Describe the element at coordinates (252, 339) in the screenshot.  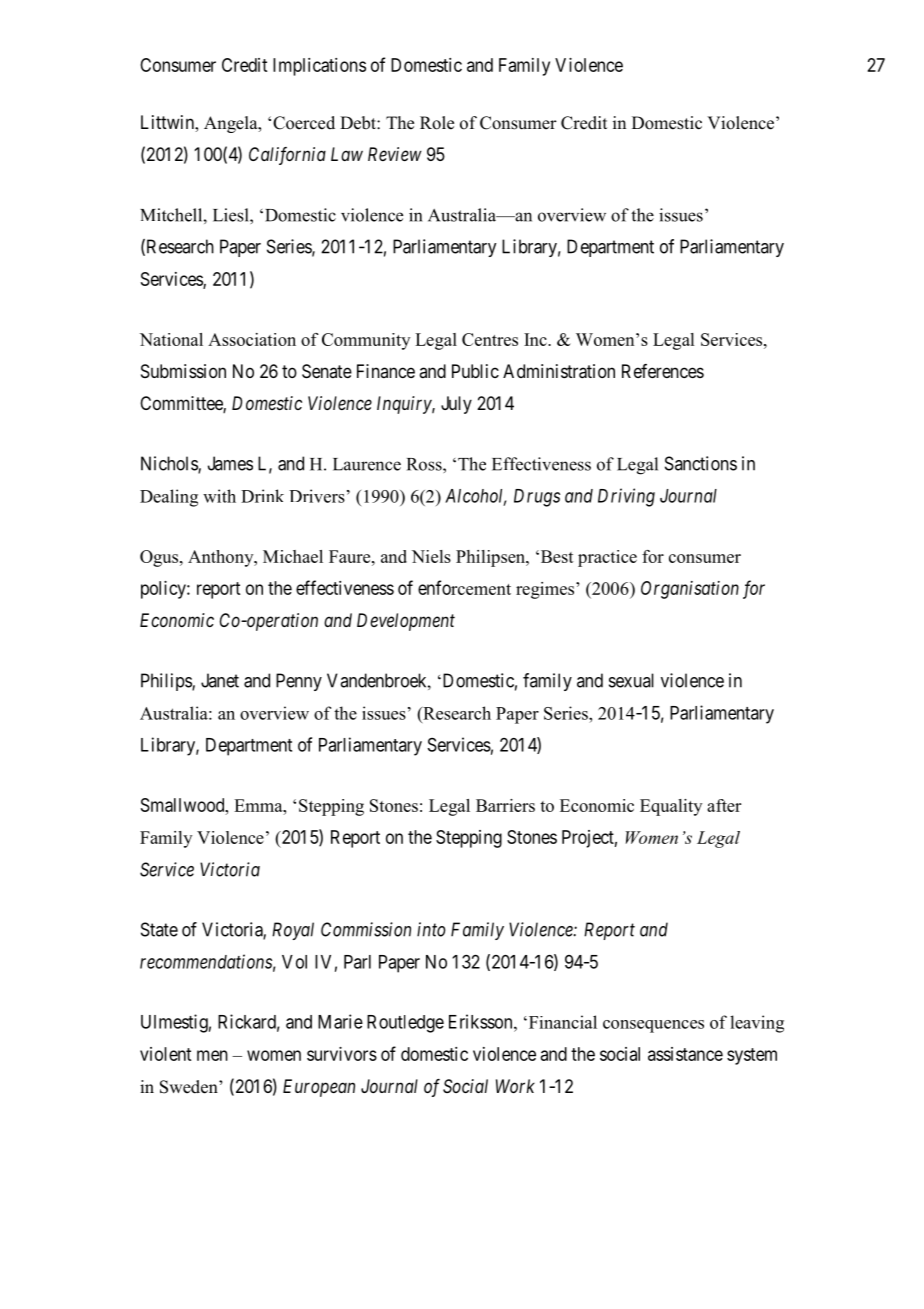
I see `Association` at that location.
